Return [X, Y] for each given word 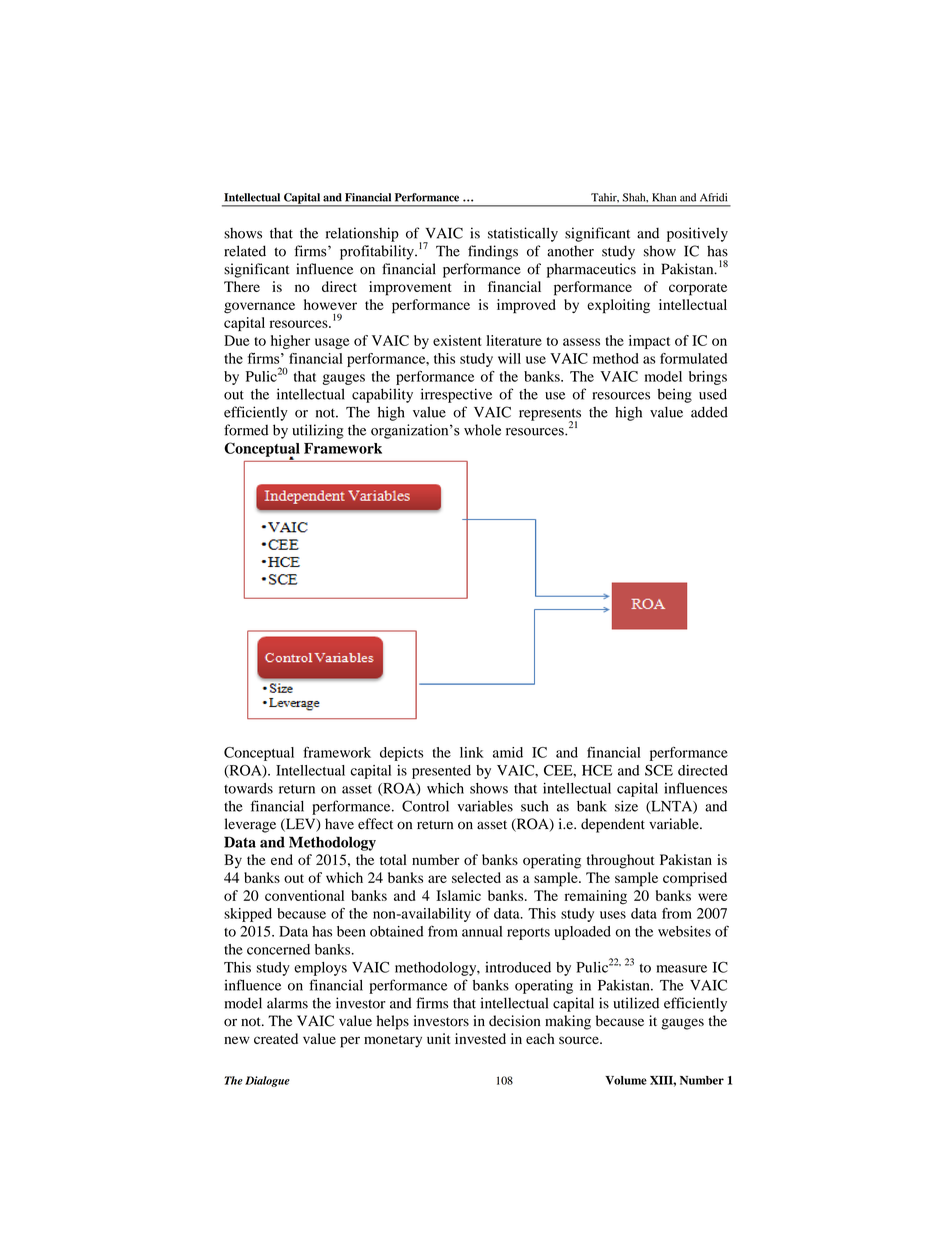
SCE [659, 770]
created [276, 1038]
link [472, 752]
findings [493, 252]
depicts [401, 754]
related [245, 251]
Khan [664, 197]
